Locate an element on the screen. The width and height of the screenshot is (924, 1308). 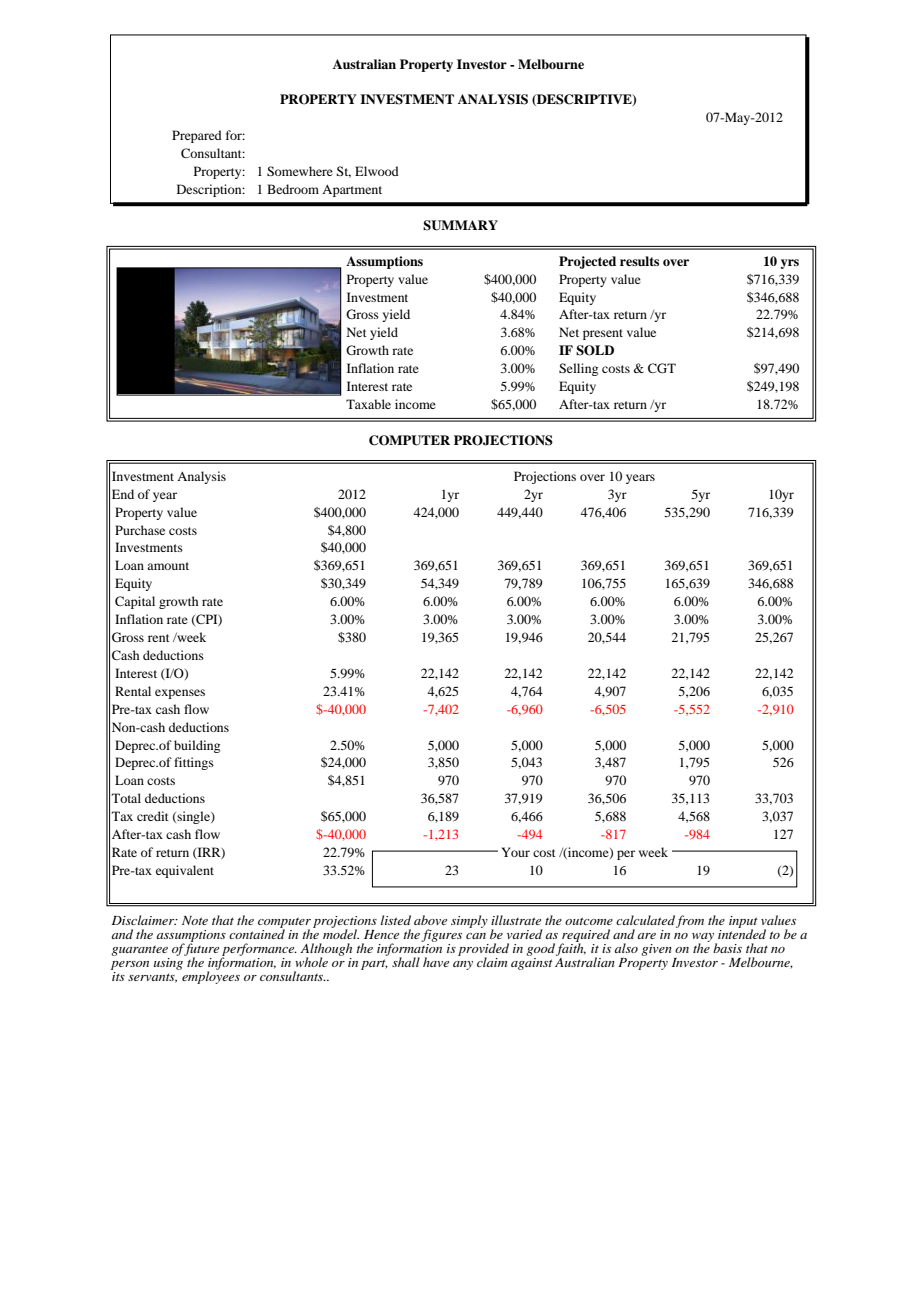
from is located at coordinates (690, 921).
